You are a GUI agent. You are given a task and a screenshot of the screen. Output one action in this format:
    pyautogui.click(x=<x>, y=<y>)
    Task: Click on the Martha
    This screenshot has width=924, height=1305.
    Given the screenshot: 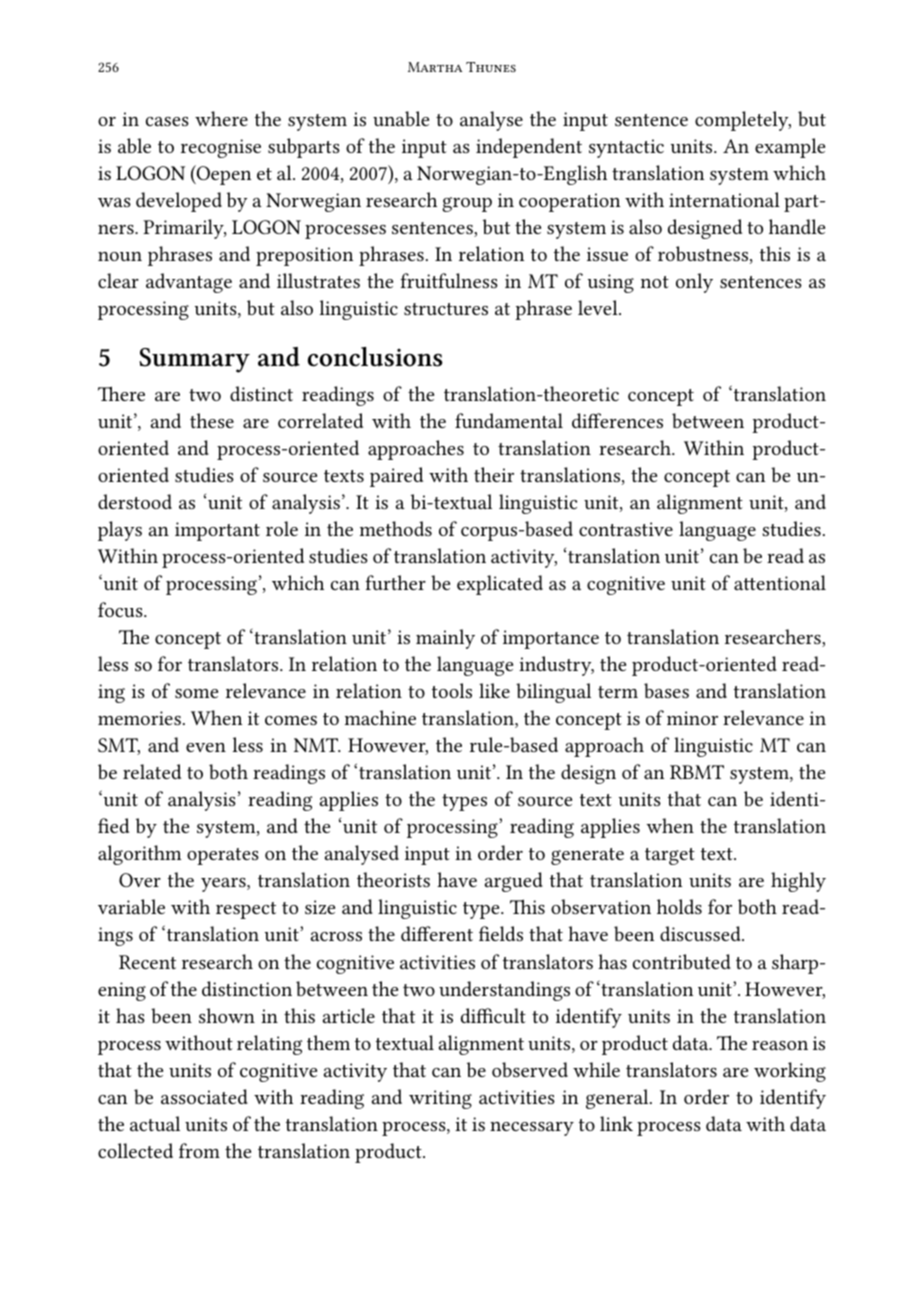 What is the action you would take?
    pyautogui.click(x=435, y=67)
